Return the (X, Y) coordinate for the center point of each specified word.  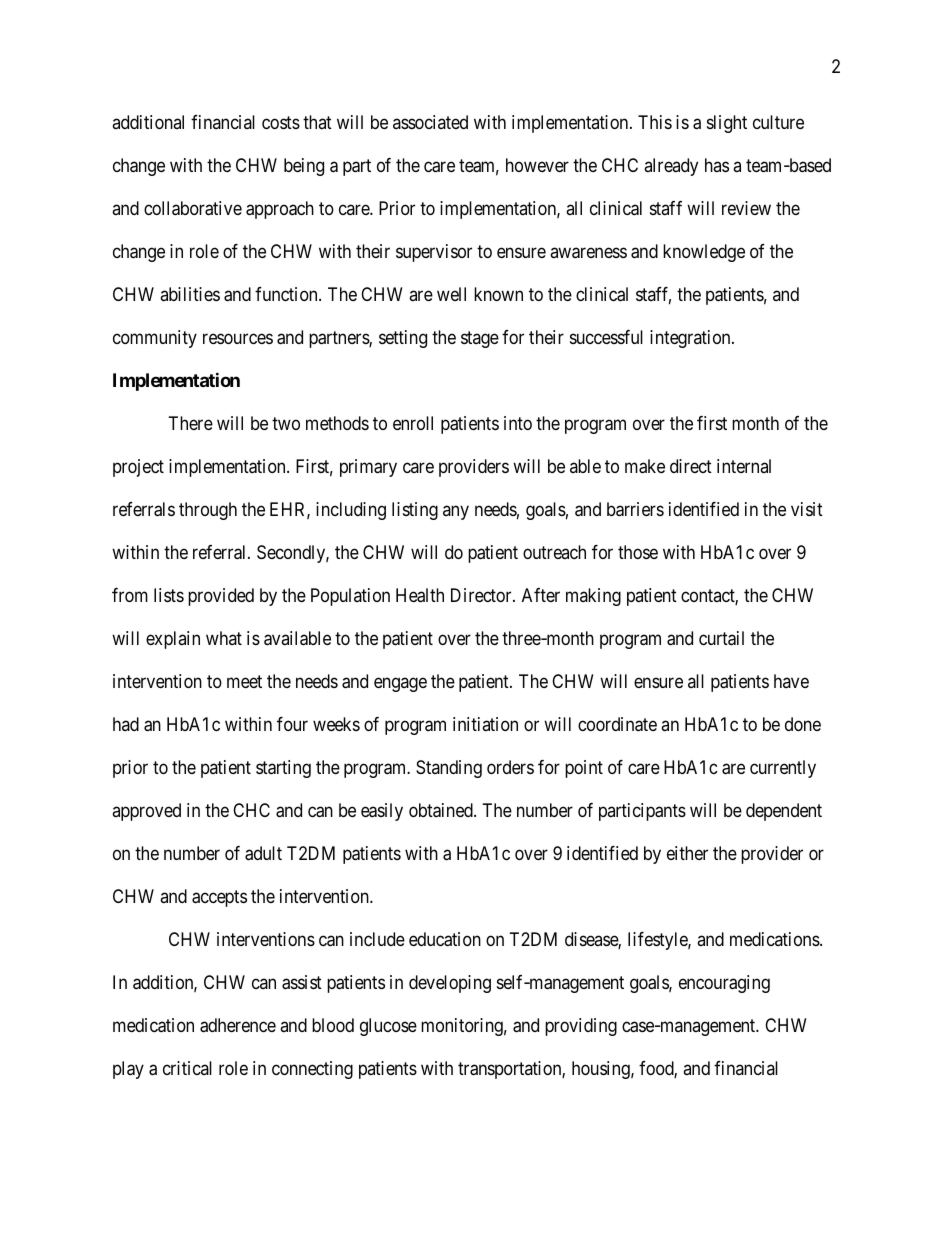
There (191, 423)
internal (744, 466)
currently (783, 769)
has (717, 165)
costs (281, 122)
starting (283, 769)
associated (430, 122)
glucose (388, 1027)
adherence (238, 1025)
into (518, 423)
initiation (485, 724)
